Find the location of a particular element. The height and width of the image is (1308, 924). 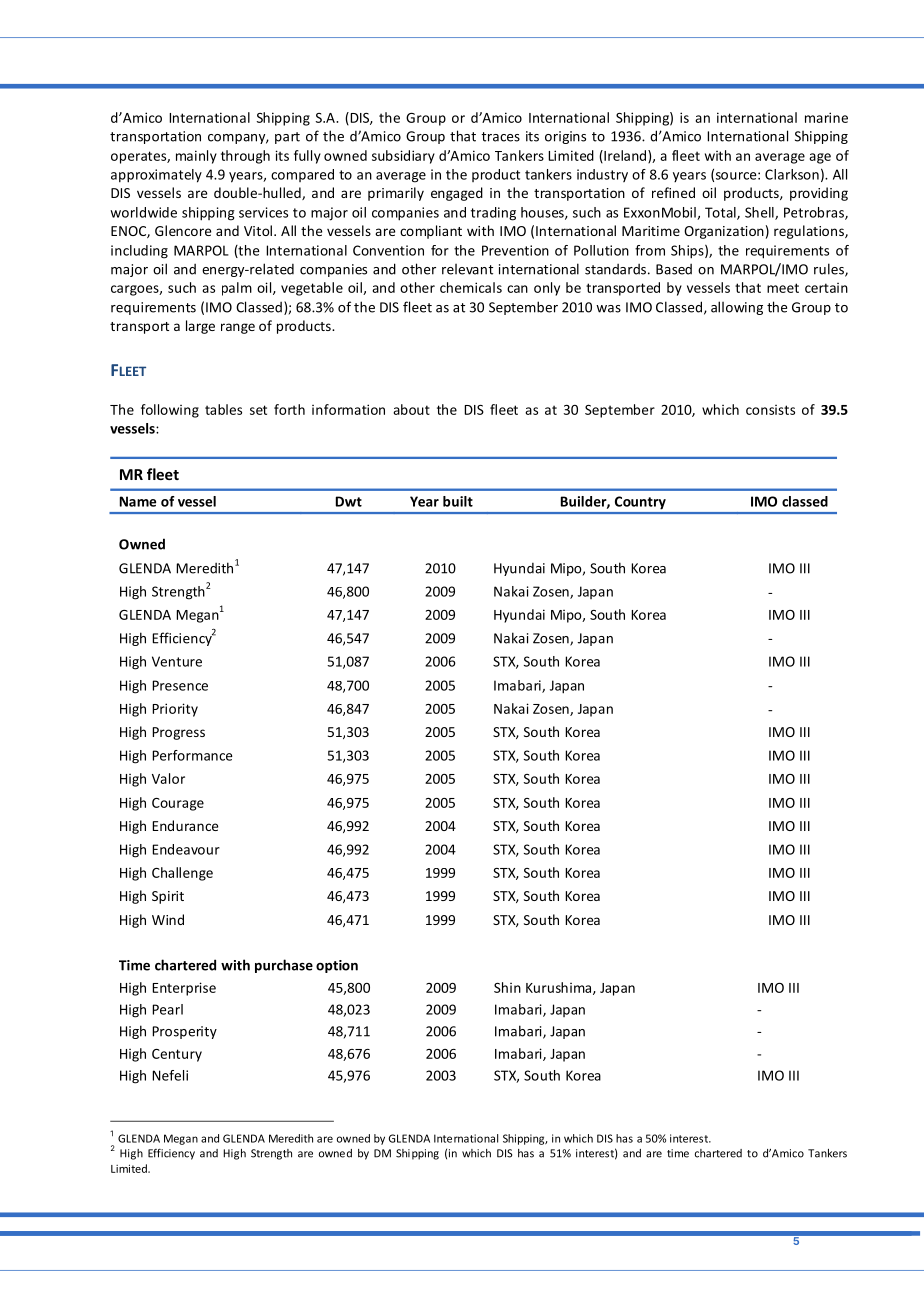

option is located at coordinates (337, 966).
